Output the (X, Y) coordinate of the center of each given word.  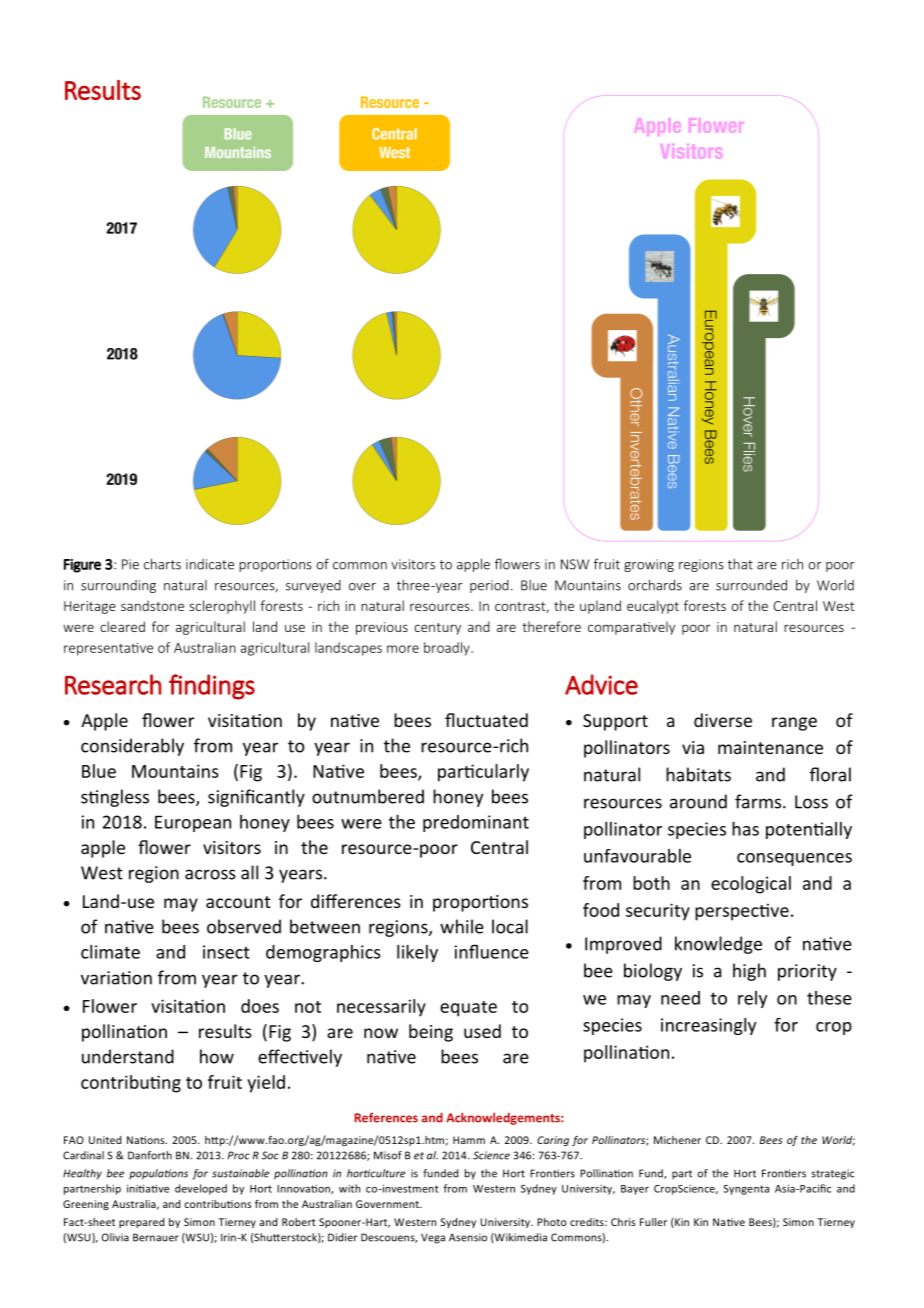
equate (468, 1009)
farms (759, 801)
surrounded (751, 585)
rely (752, 999)
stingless (115, 798)
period (489, 586)
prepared (141, 1223)
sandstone (152, 605)
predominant (476, 823)
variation (116, 978)
